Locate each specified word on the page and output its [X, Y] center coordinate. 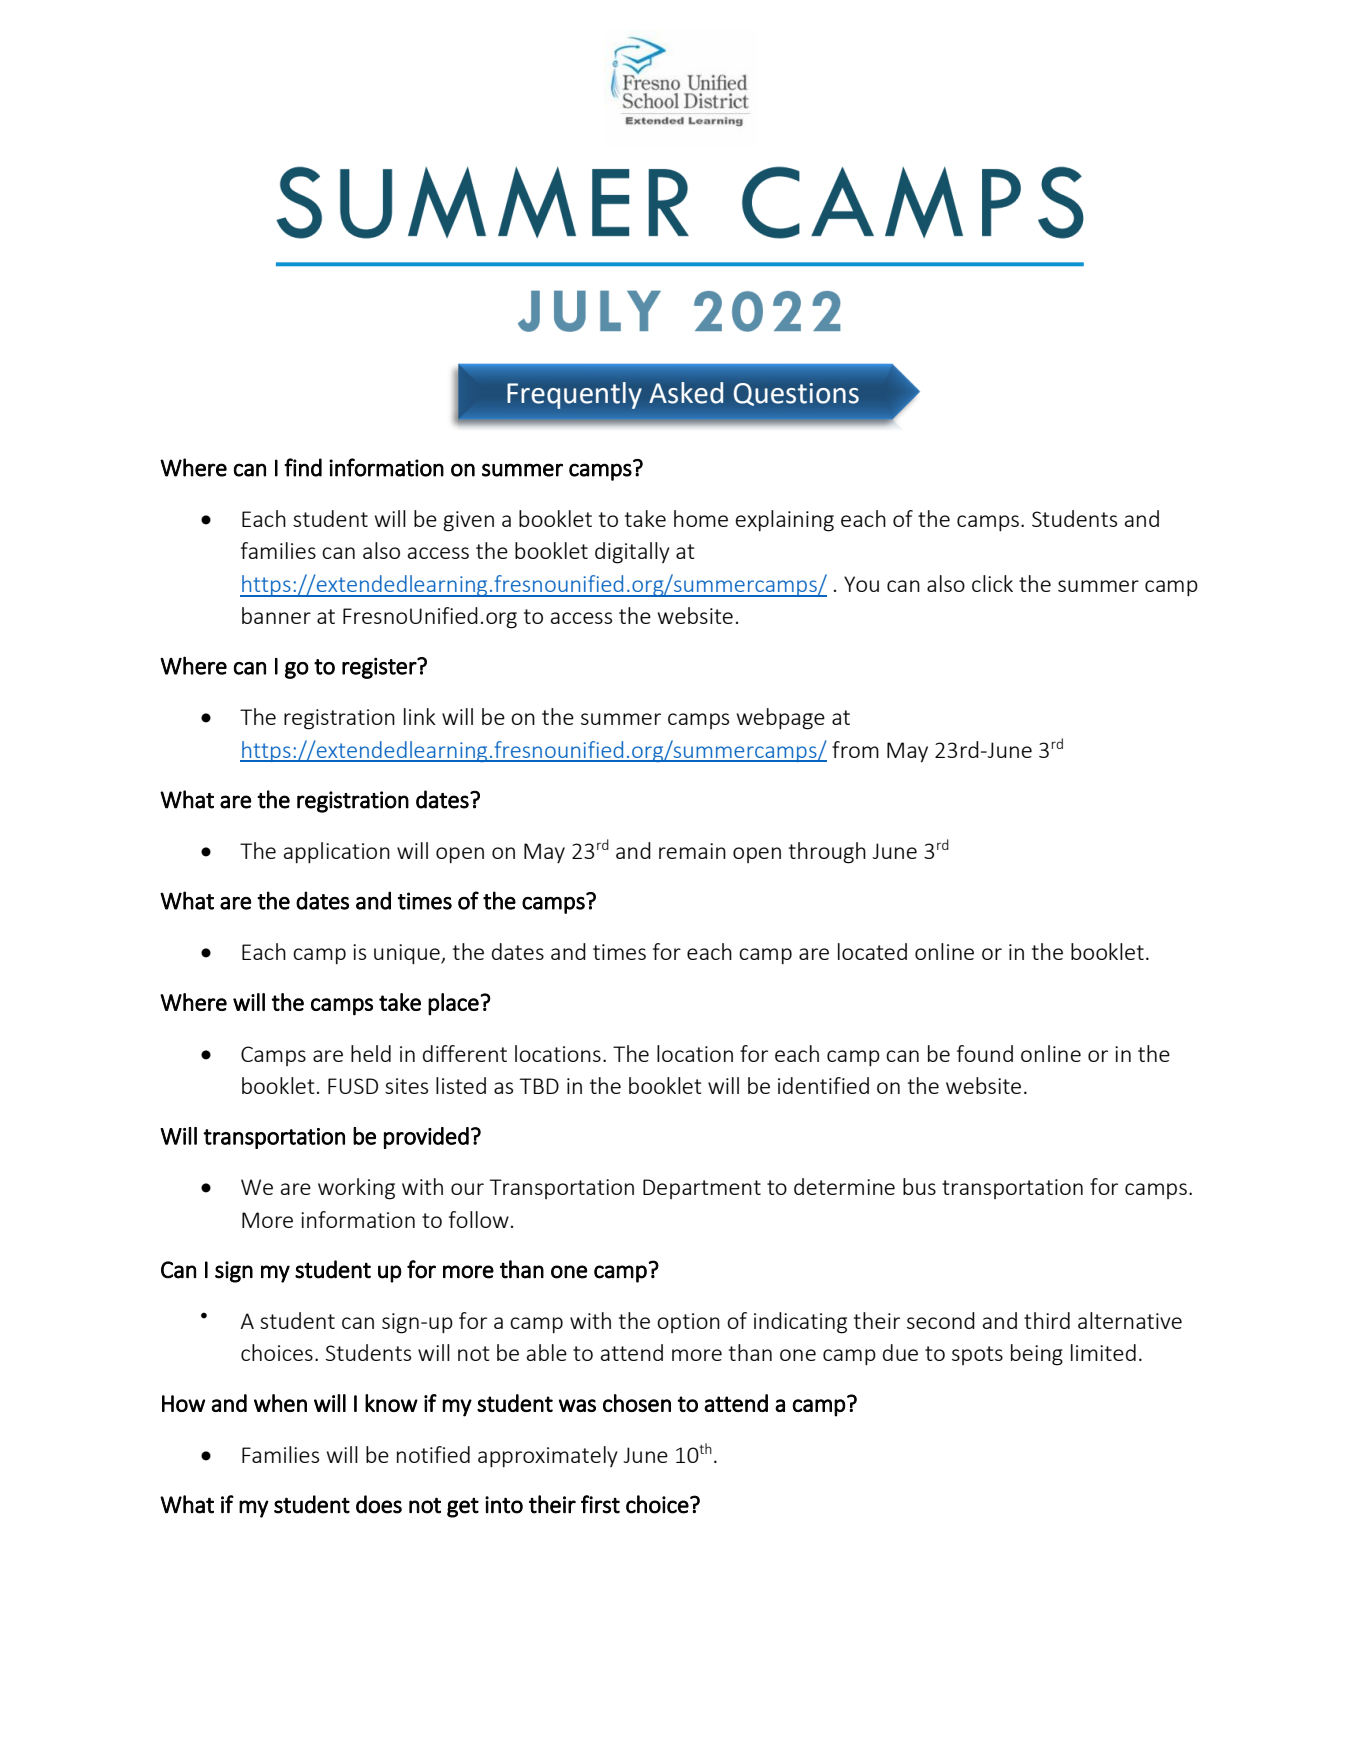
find [303, 467]
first [600, 1504]
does [379, 1504]
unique [408, 954]
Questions [796, 394]
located [872, 951]
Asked [686, 393]
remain [692, 851]
